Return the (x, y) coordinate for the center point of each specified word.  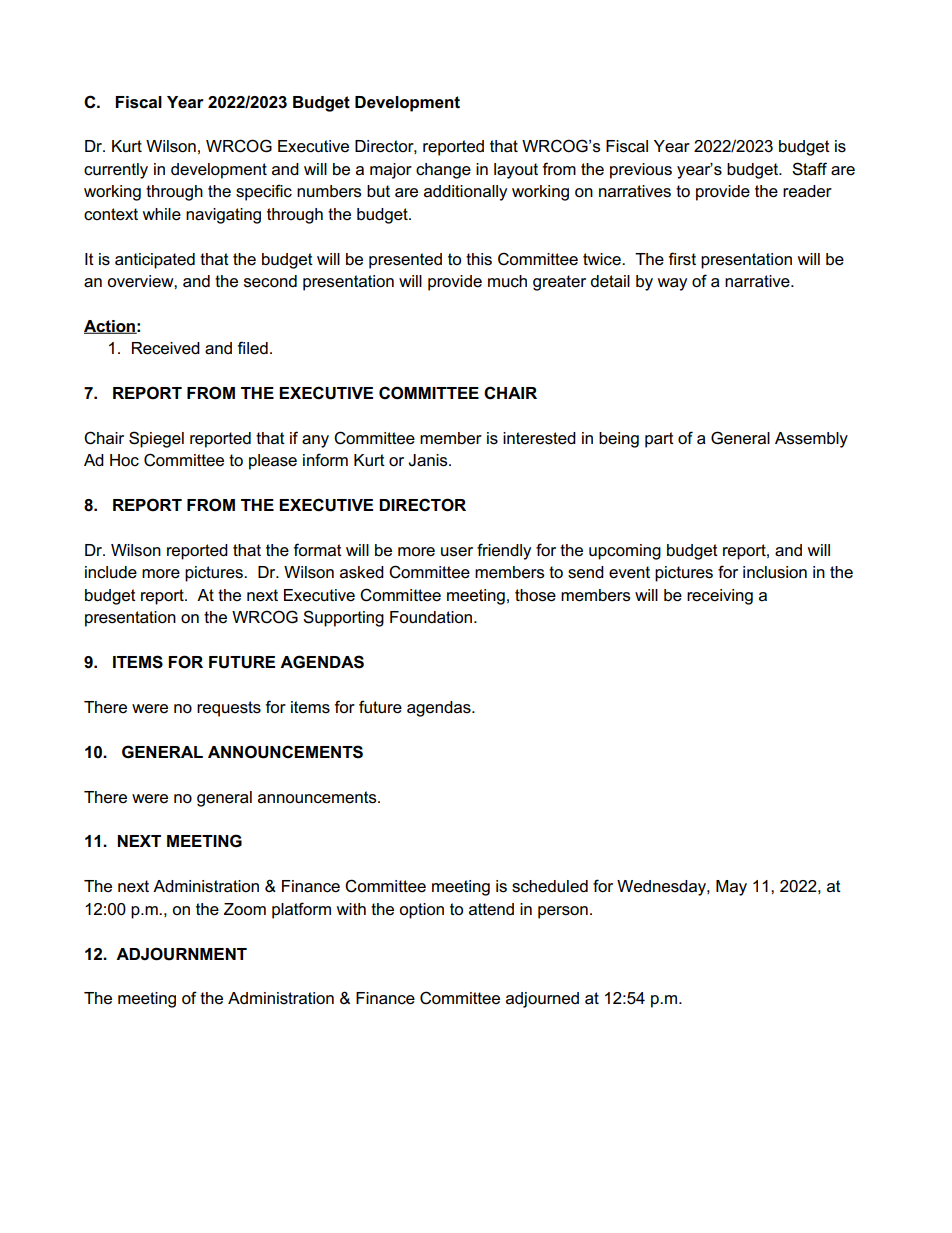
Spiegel (156, 439)
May (731, 888)
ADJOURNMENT (181, 954)
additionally (465, 193)
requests (229, 709)
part (659, 440)
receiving (720, 597)
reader (807, 191)
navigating (223, 216)
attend (491, 909)
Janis (429, 460)
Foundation (431, 617)
